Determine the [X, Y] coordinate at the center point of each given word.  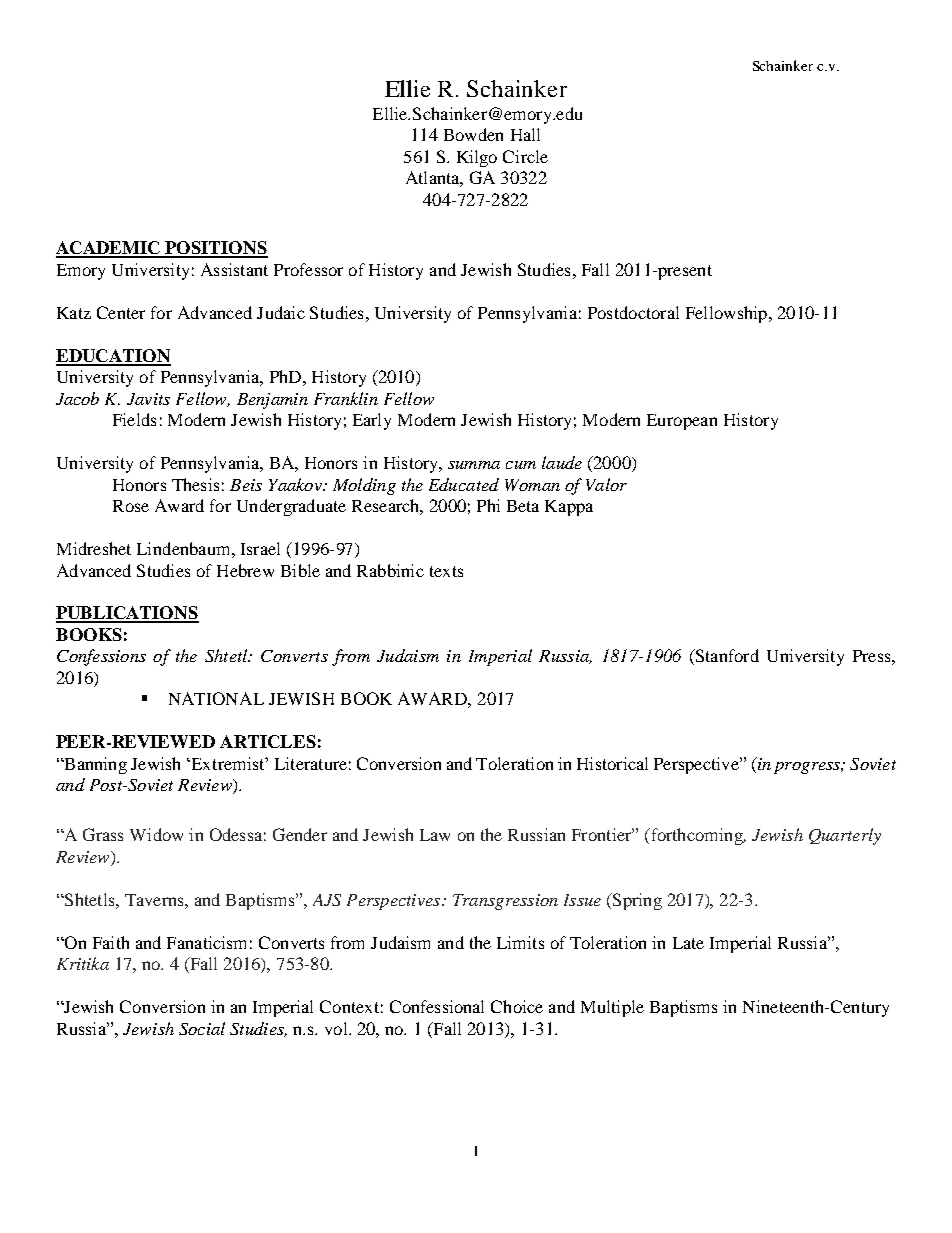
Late [688, 943]
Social [202, 1028]
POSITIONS [215, 249]
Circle [525, 156]
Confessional [437, 1006]
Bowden [473, 134]
